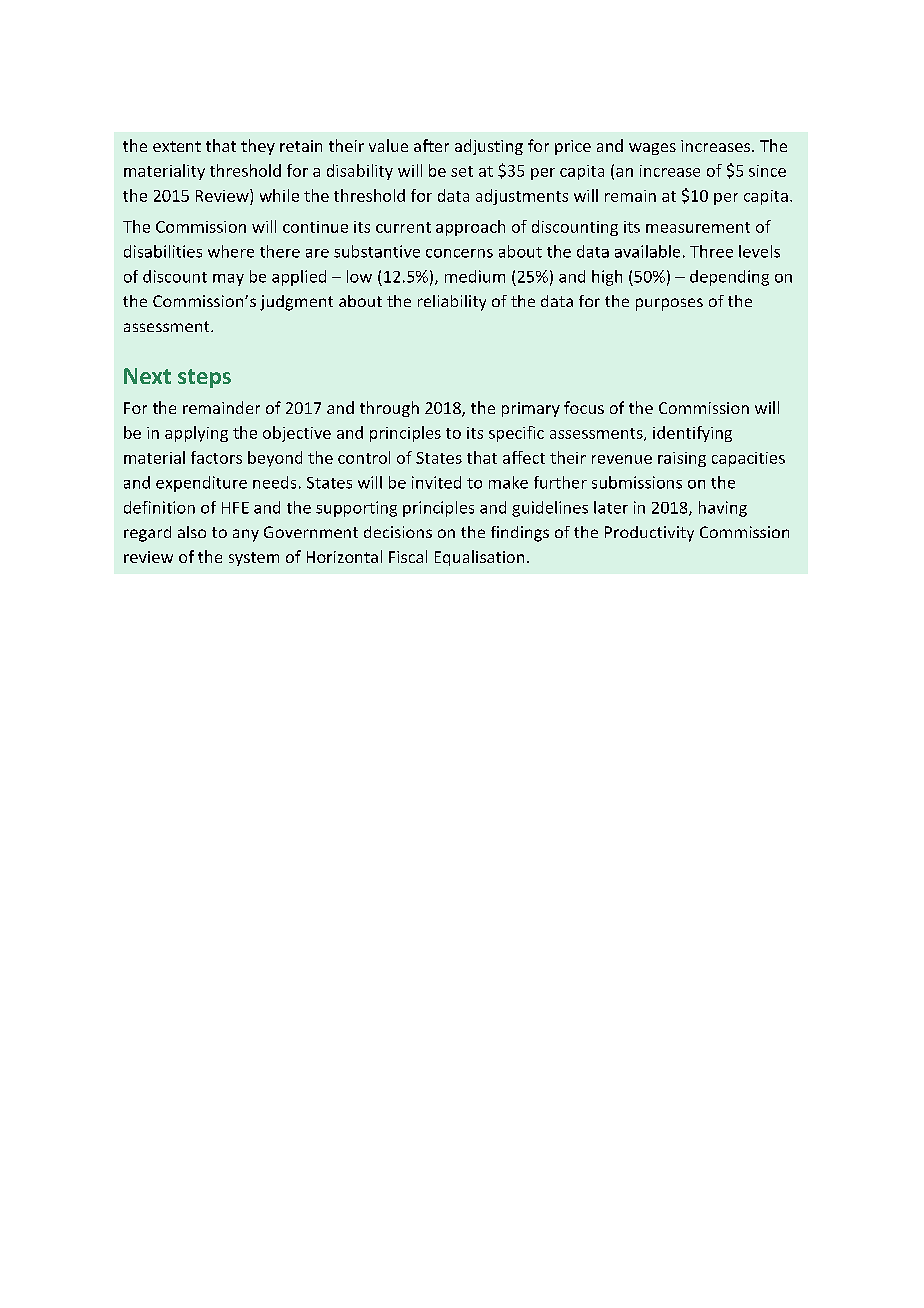 This image has width=924, height=1308. What do you see at coordinates (462, 171) in the image?
I see `set` at bounding box center [462, 171].
